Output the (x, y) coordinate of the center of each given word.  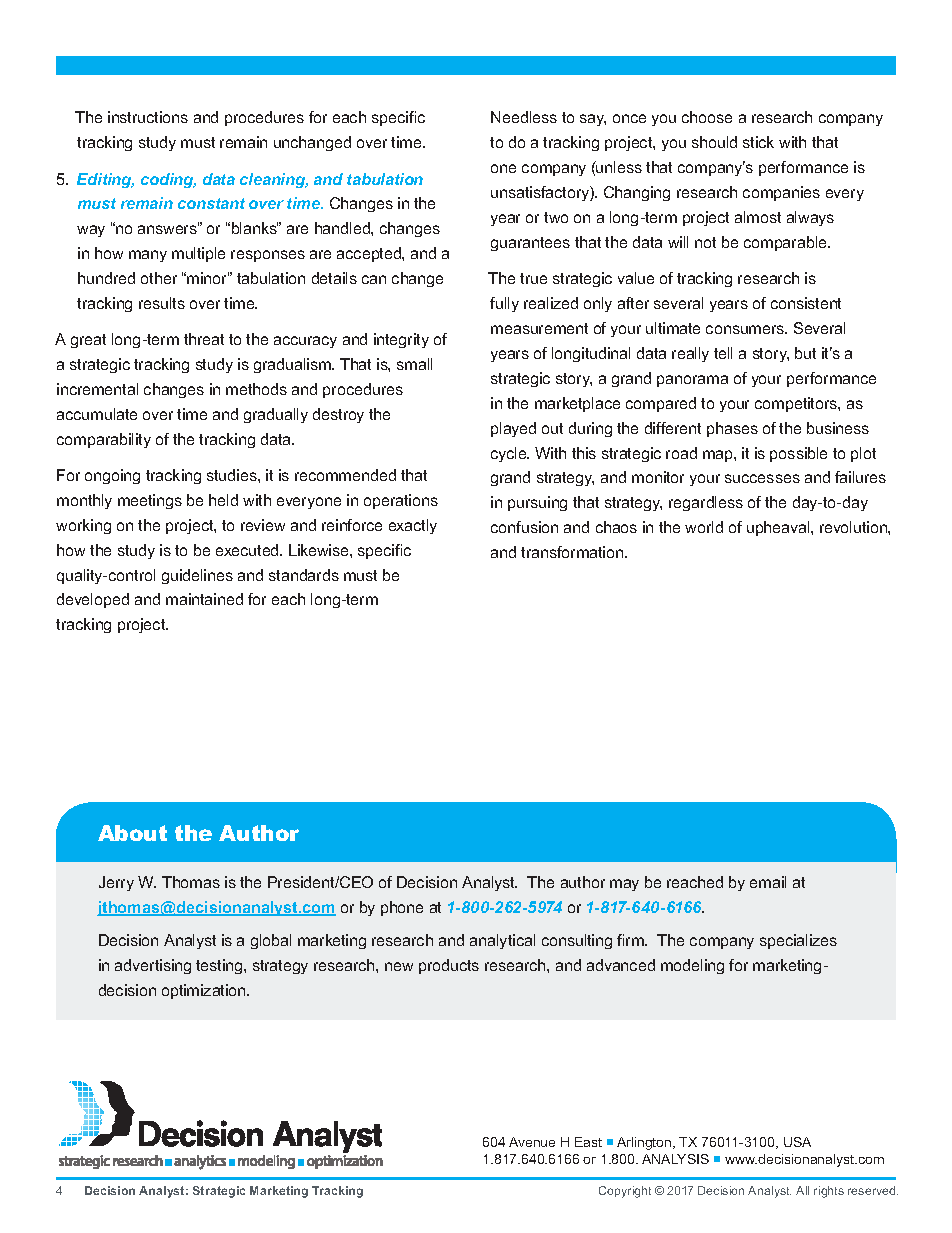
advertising (153, 966)
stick (758, 142)
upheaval (779, 528)
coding (168, 180)
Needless (524, 117)
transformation (573, 552)
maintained (204, 599)
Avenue (532, 1142)
